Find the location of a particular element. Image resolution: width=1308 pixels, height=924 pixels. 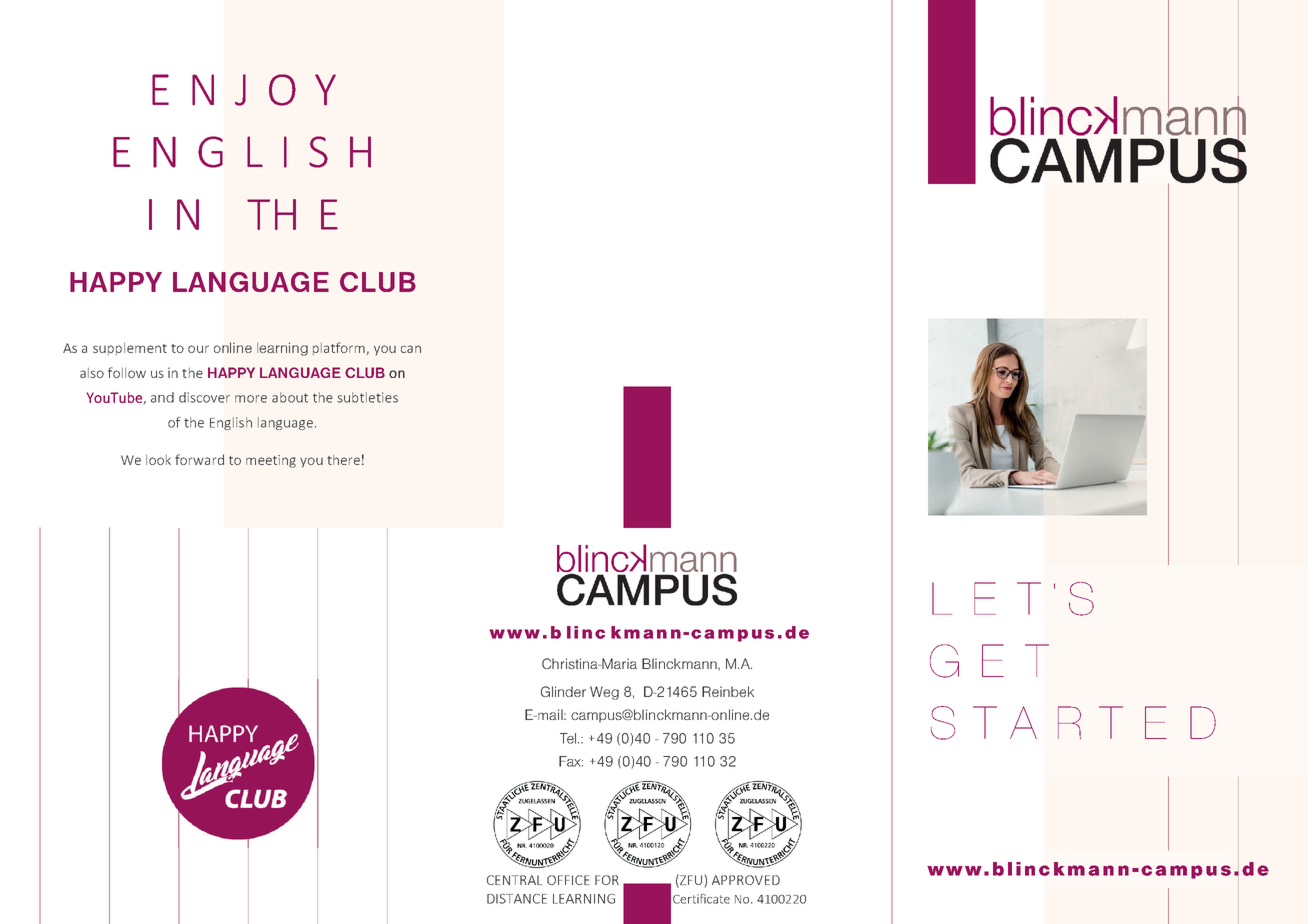

there is located at coordinates (343, 460).
